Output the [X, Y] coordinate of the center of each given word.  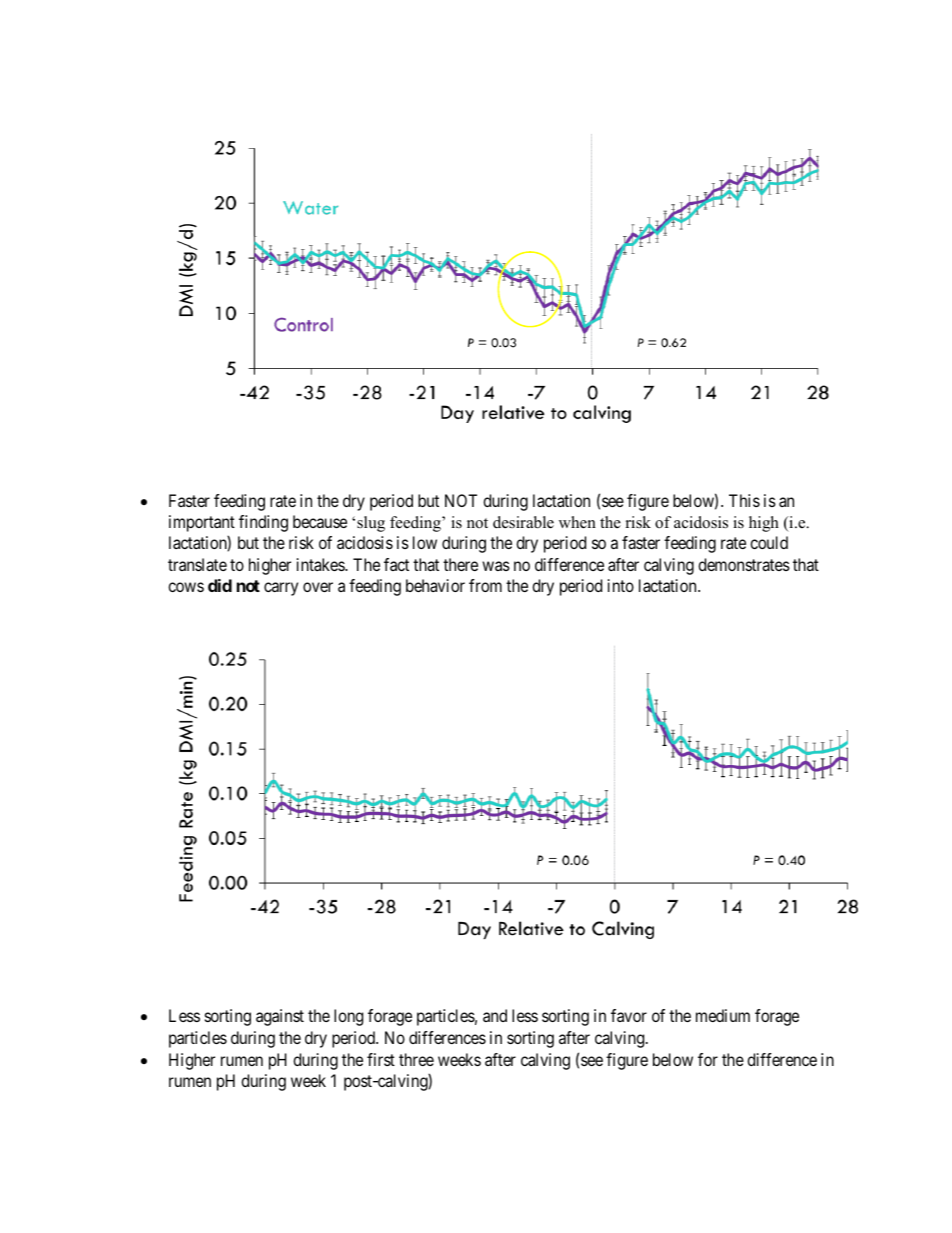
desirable [523, 522]
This [744, 500]
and [495, 1015]
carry [281, 589]
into [621, 585]
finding [263, 523]
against [280, 1017]
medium [723, 1015]
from [485, 585]
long [348, 1017]
